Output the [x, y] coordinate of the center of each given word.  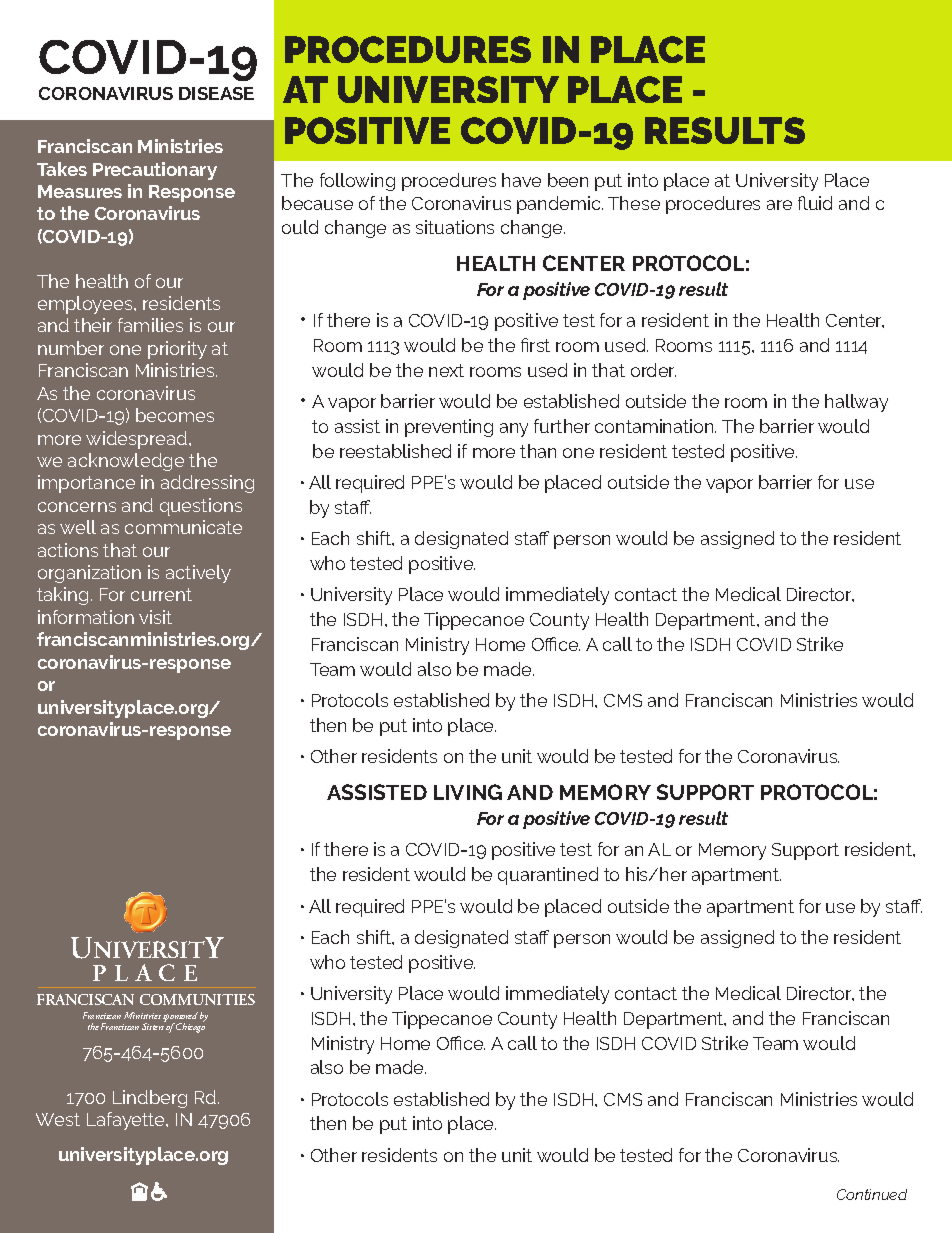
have [521, 180]
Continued [872, 1194]
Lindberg [150, 1099]
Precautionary [155, 171]
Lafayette [127, 1121]
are [779, 205]
